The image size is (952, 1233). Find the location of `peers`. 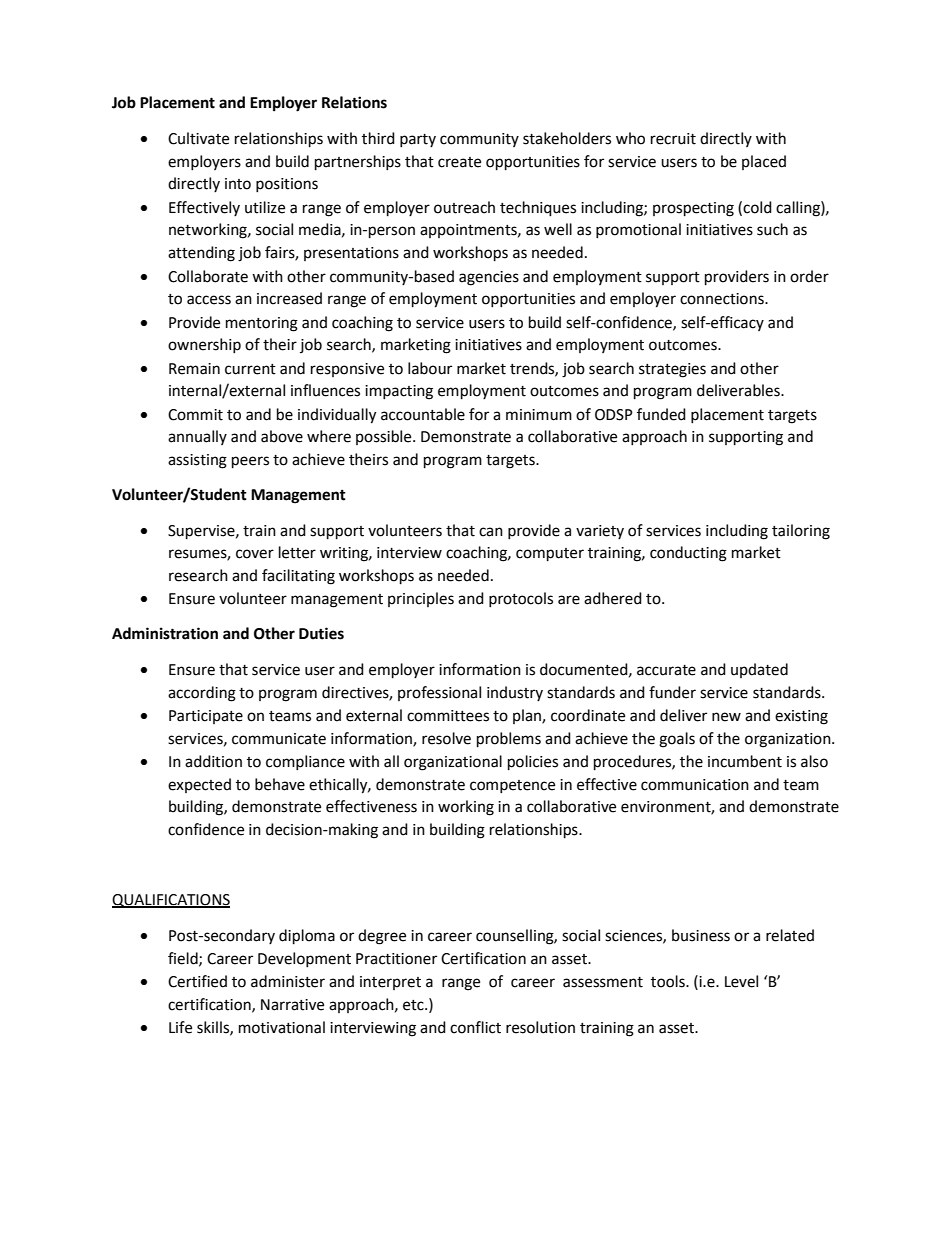

peers is located at coordinates (250, 462).
